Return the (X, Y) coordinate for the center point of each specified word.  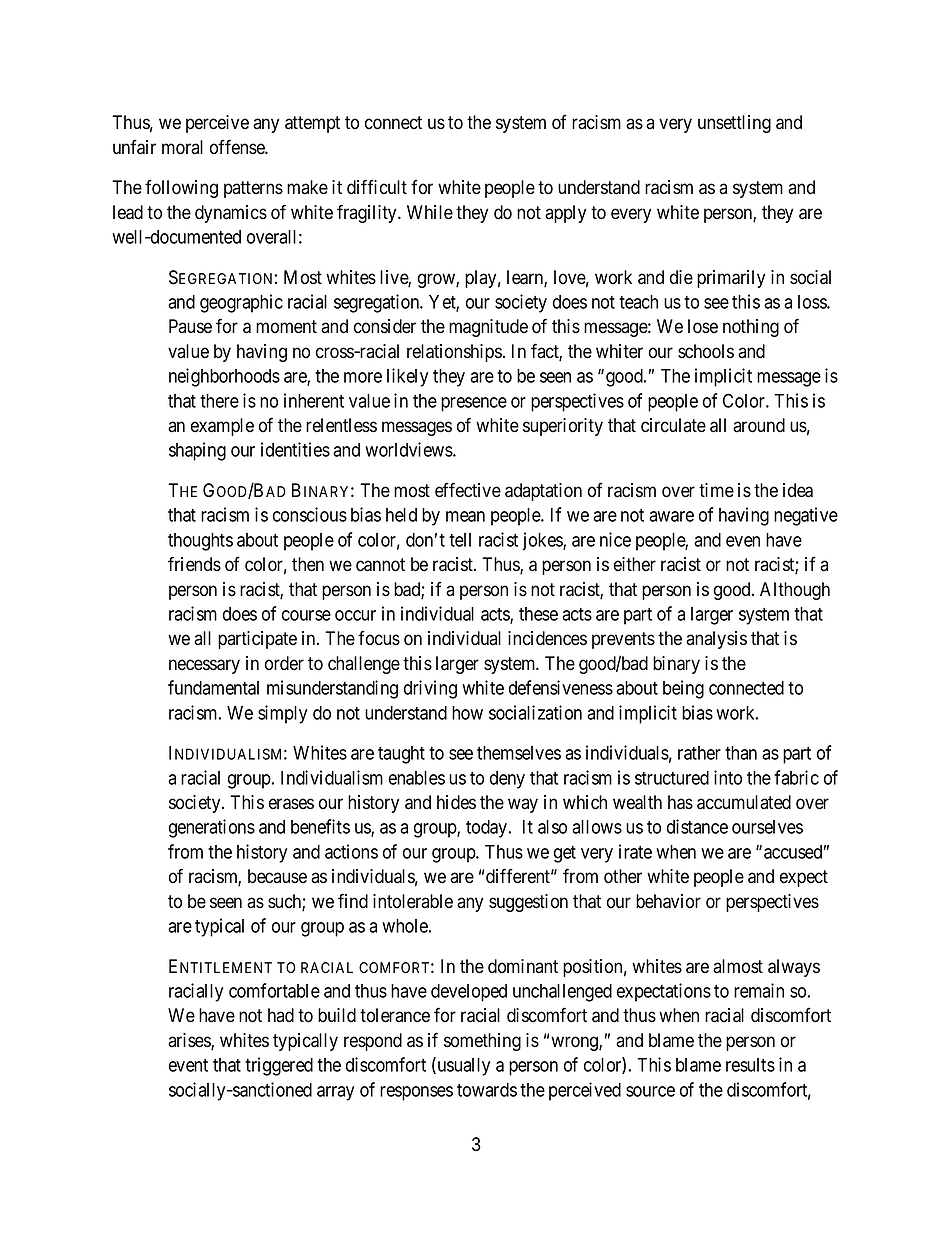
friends (194, 564)
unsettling (734, 124)
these (538, 614)
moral (182, 147)
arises (190, 1041)
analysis (716, 640)
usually (462, 1066)
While (430, 212)
